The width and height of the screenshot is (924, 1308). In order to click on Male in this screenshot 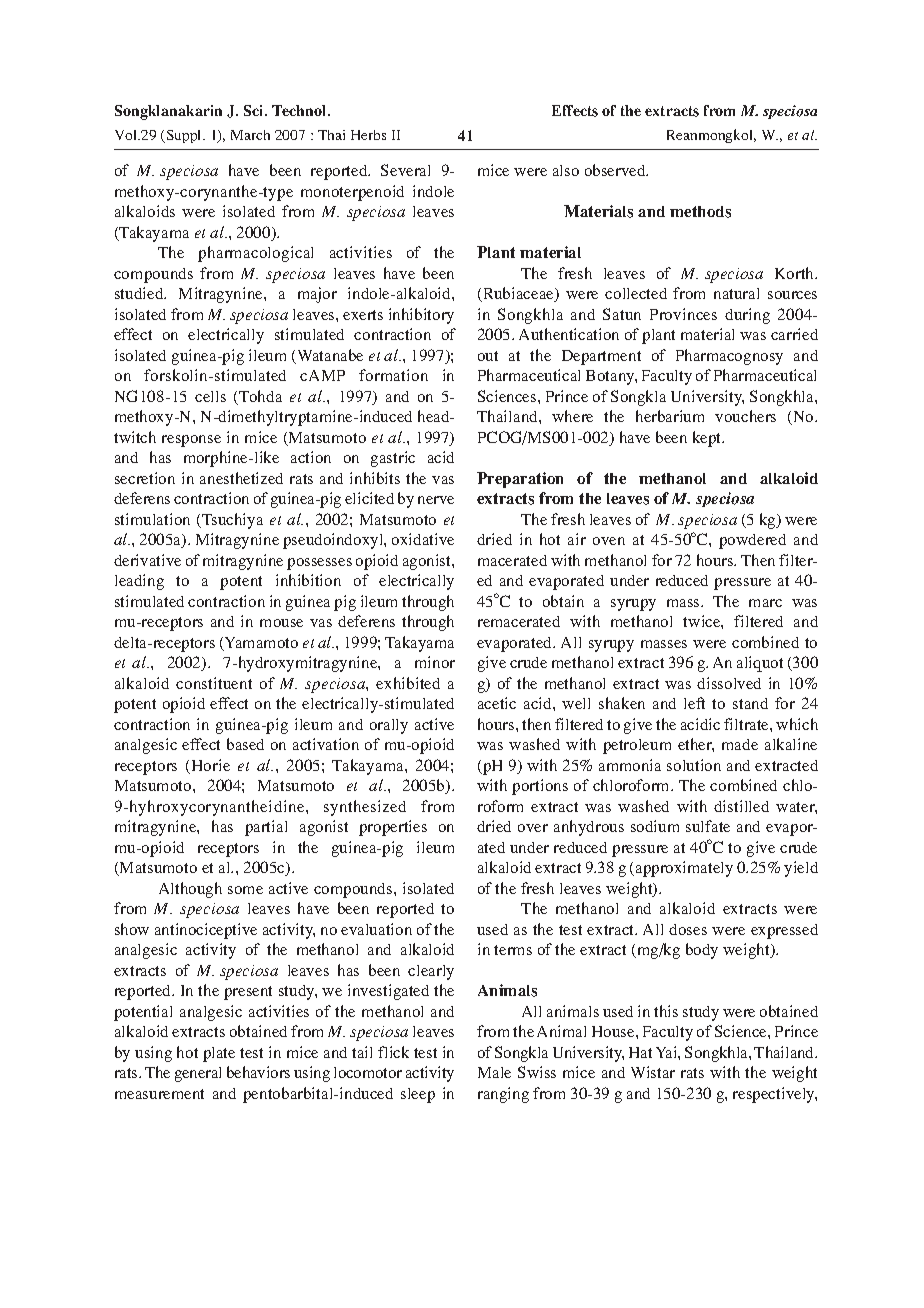, I will do `click(494, 1072)`.
